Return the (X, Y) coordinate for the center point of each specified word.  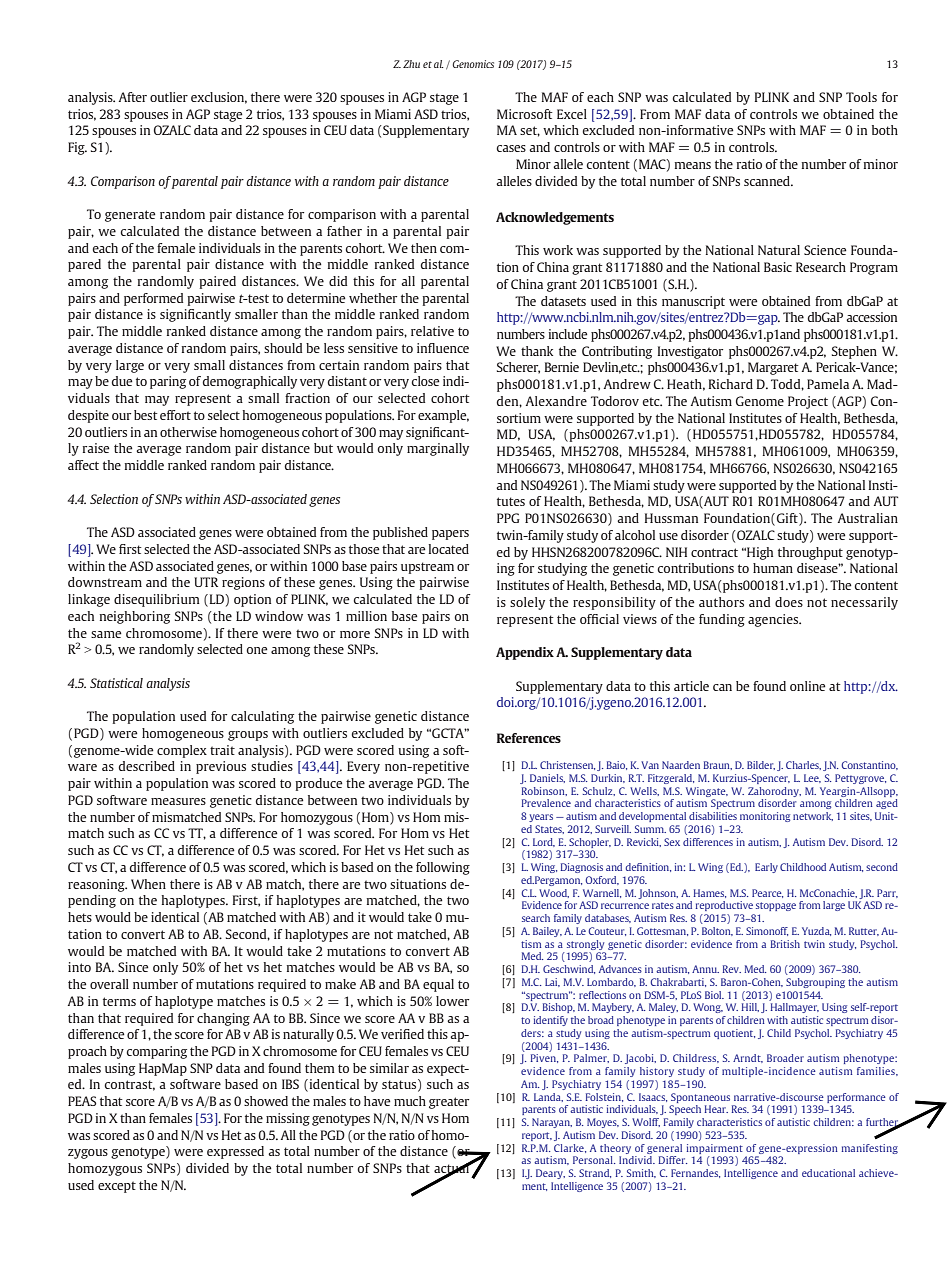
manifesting (869, 1149)
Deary (550, 1174)
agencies (774, 620)
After (133, 97)
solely (527, 603)
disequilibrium (157, 600)
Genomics (473, 64)
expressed (235, 1152)
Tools (861, 97)
